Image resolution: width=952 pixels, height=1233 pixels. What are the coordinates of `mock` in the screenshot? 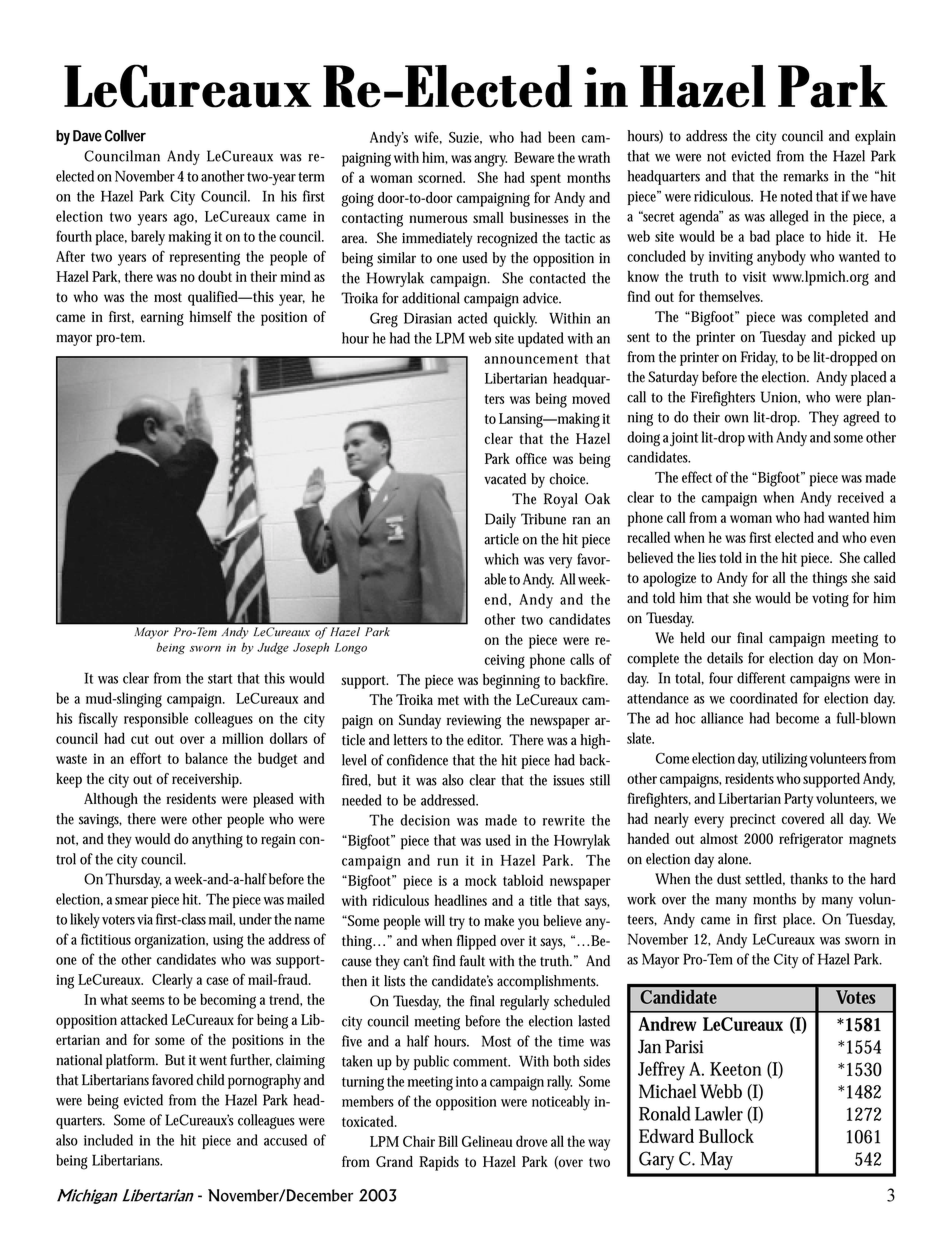 It's located at (481, 880).
